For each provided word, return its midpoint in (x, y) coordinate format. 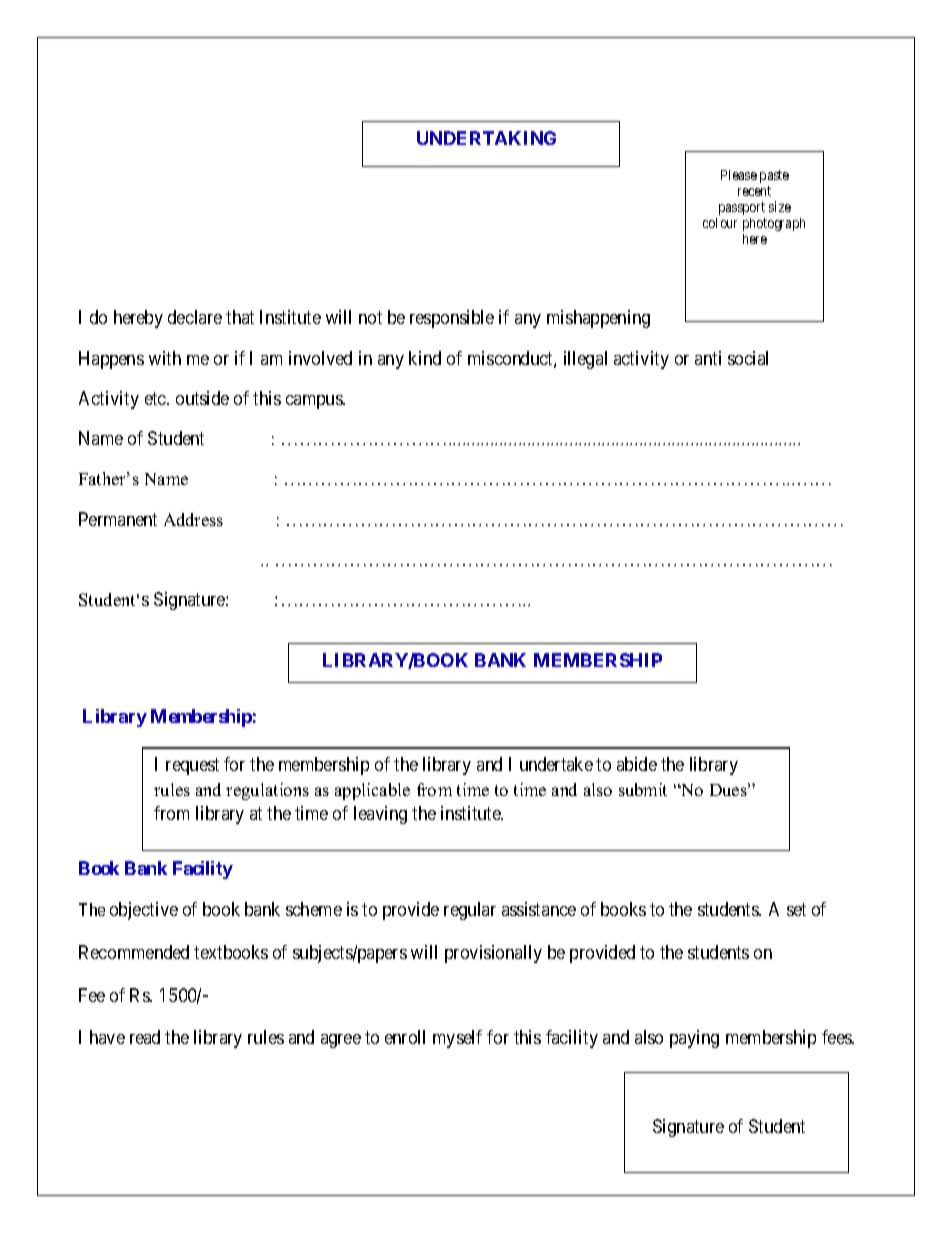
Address (193, 519)
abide (637, 764)
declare (195, 317)
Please (739, 175)
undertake (556, 764)
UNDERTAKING (486, 138)
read (145, 1037)
